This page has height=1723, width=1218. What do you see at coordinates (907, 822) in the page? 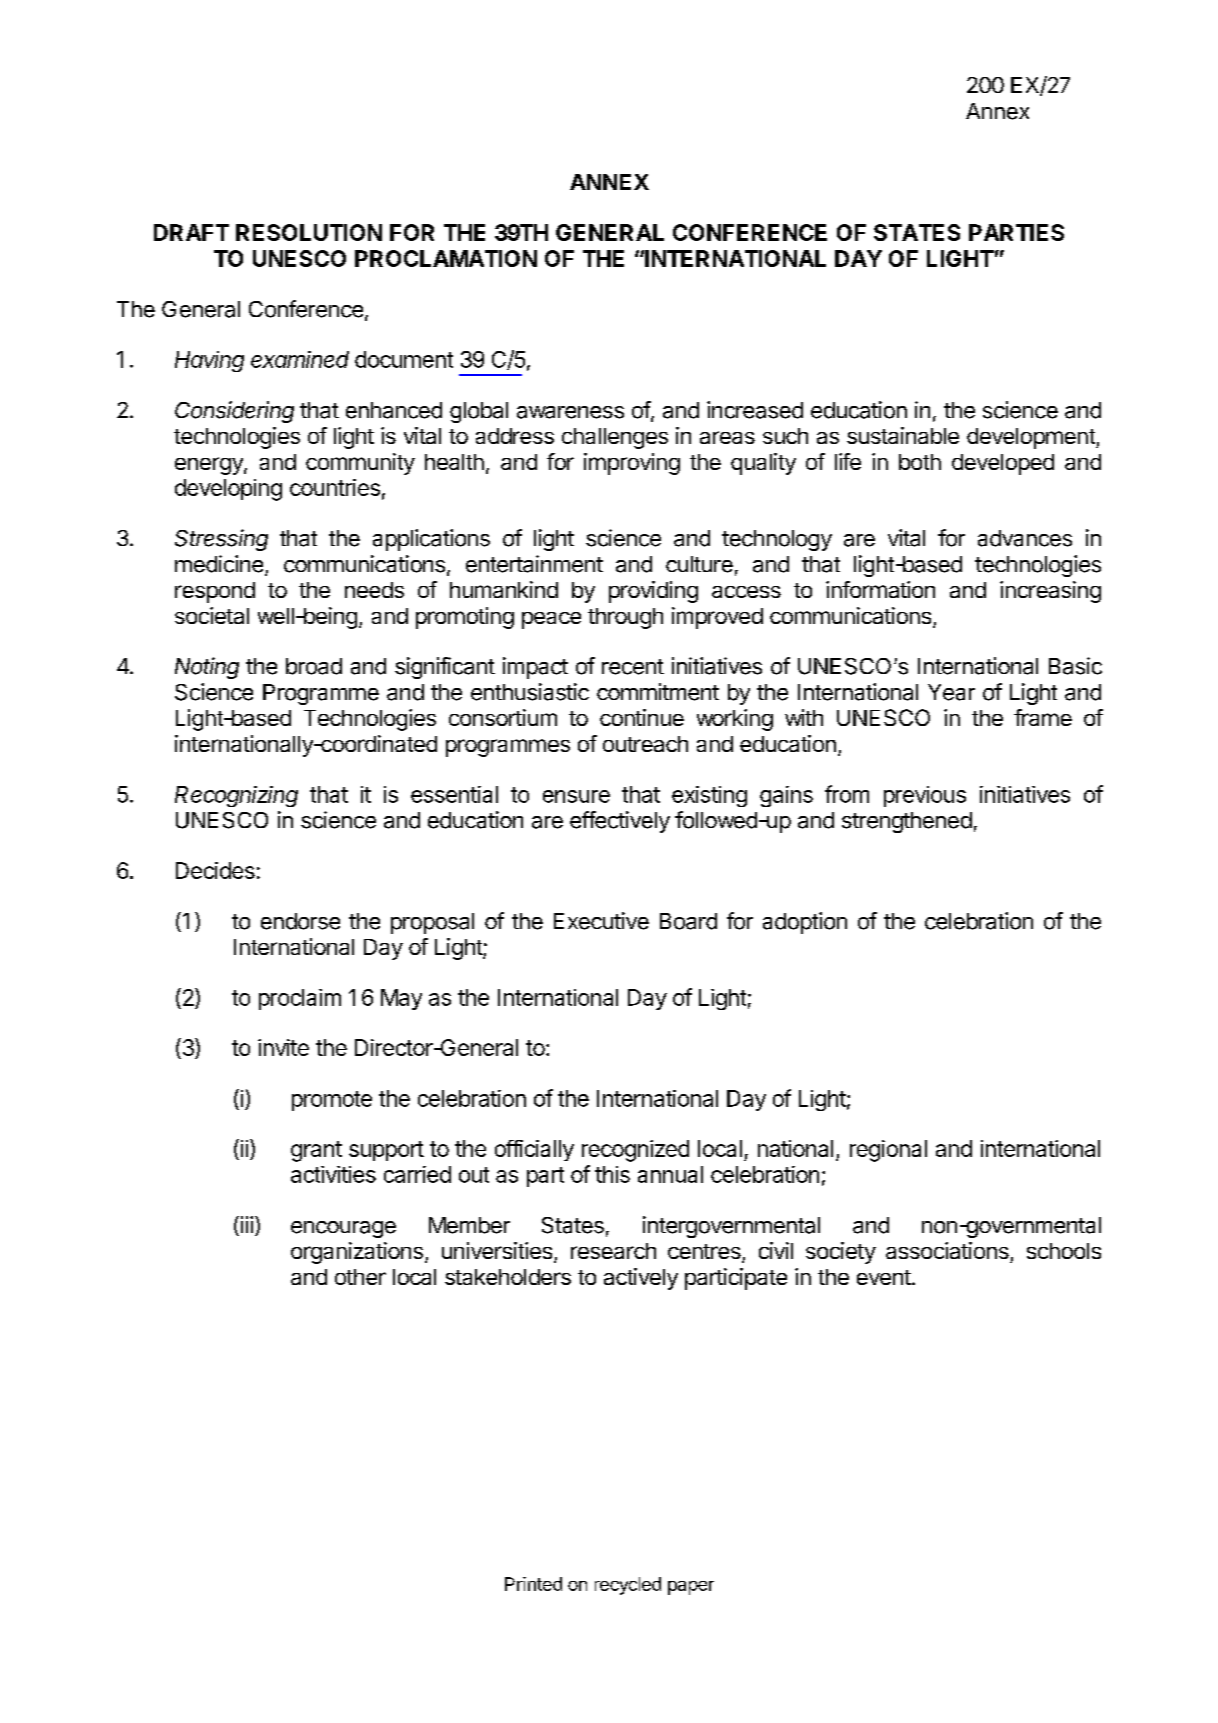
I see `strengthened` at bounding box center [907, 822].
